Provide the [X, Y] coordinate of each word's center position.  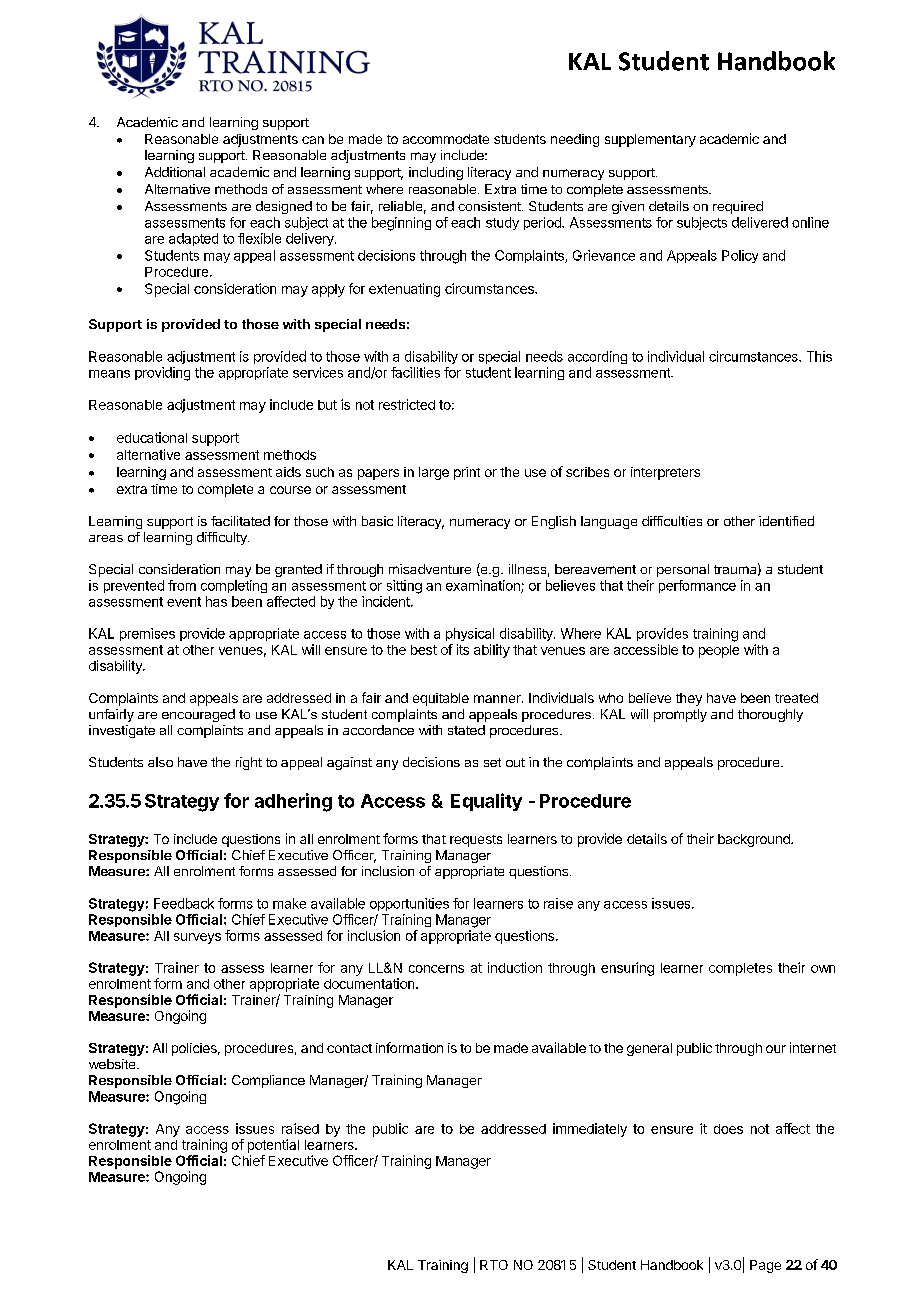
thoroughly [770, 715]
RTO [494, 1265]
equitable [441, 699]
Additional [175, 172]
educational [152, 437]
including [436, 173]
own [823, 969]
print [467, 473]
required [738, 207]
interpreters [665, 473]
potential [273, 1146]
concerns [436, 969]
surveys [197, 938]
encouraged [198, 715]
